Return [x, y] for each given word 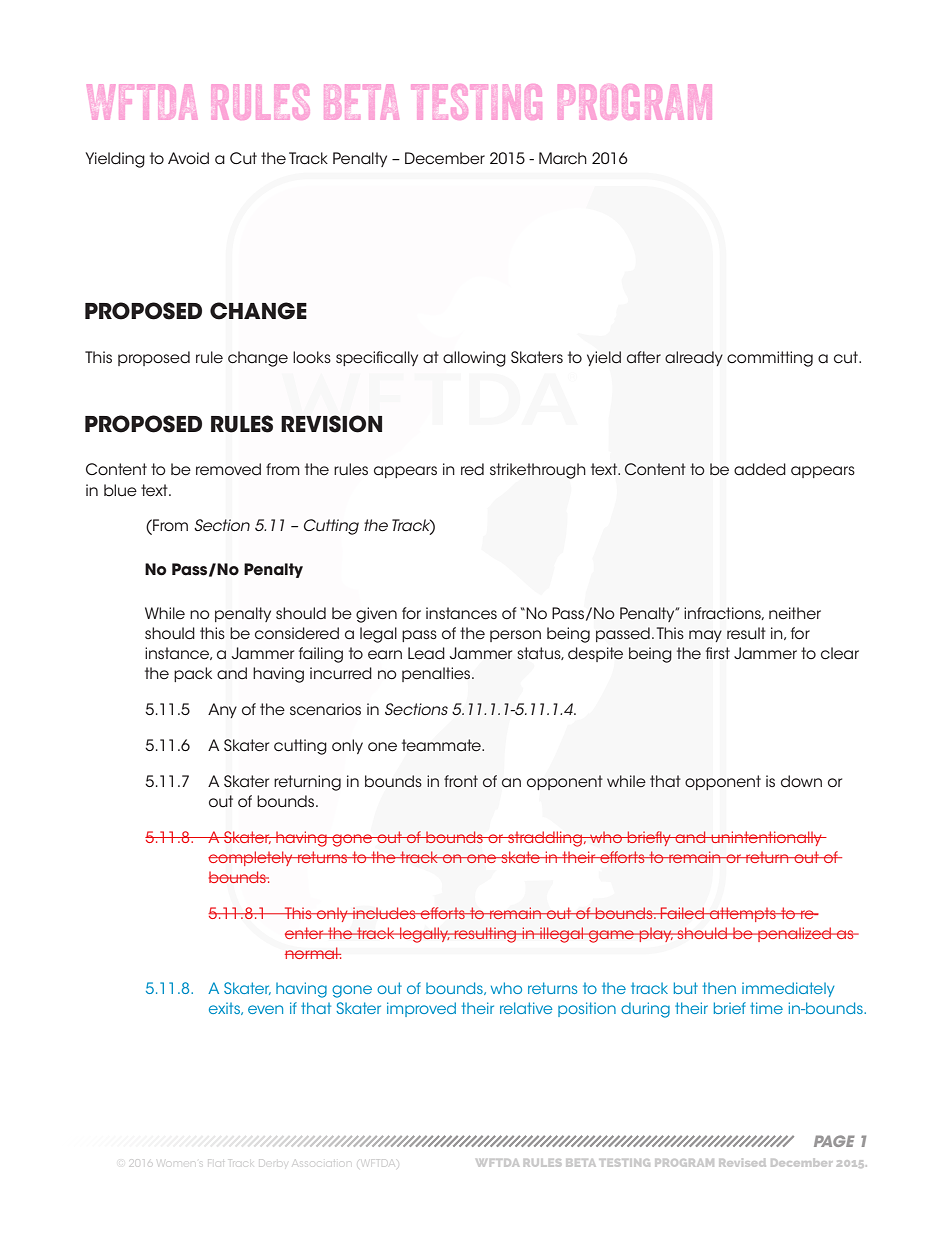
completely [251, 858]
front [461, 781]
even [265, 1009]
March [563, 158]
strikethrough [538, 471]
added [760, 469]
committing [770, 359]
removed [228, 469]
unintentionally [767, 838]
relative [526, 1008]
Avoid [188, 158]
